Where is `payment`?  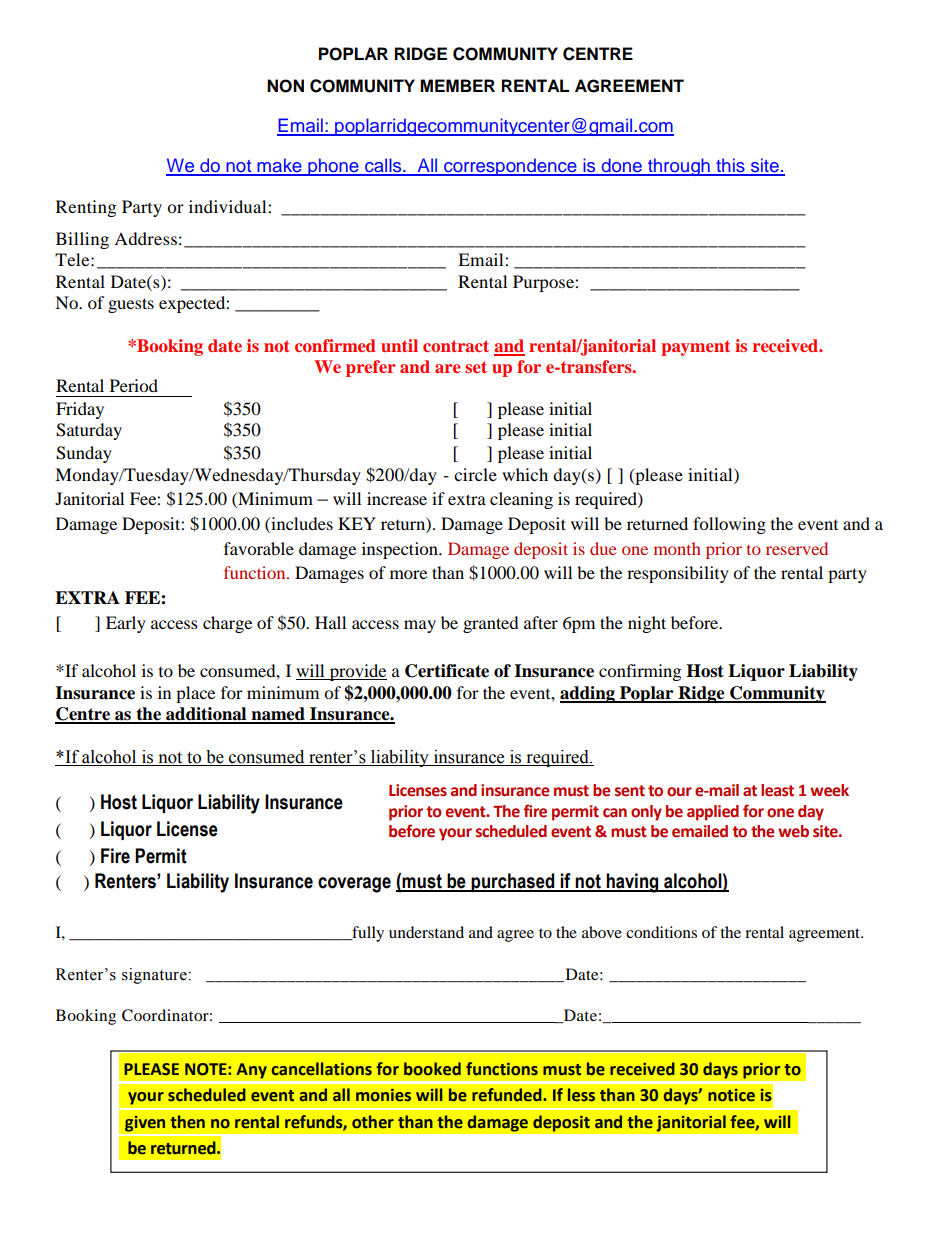 payment is located at coordinates (695, 348).
